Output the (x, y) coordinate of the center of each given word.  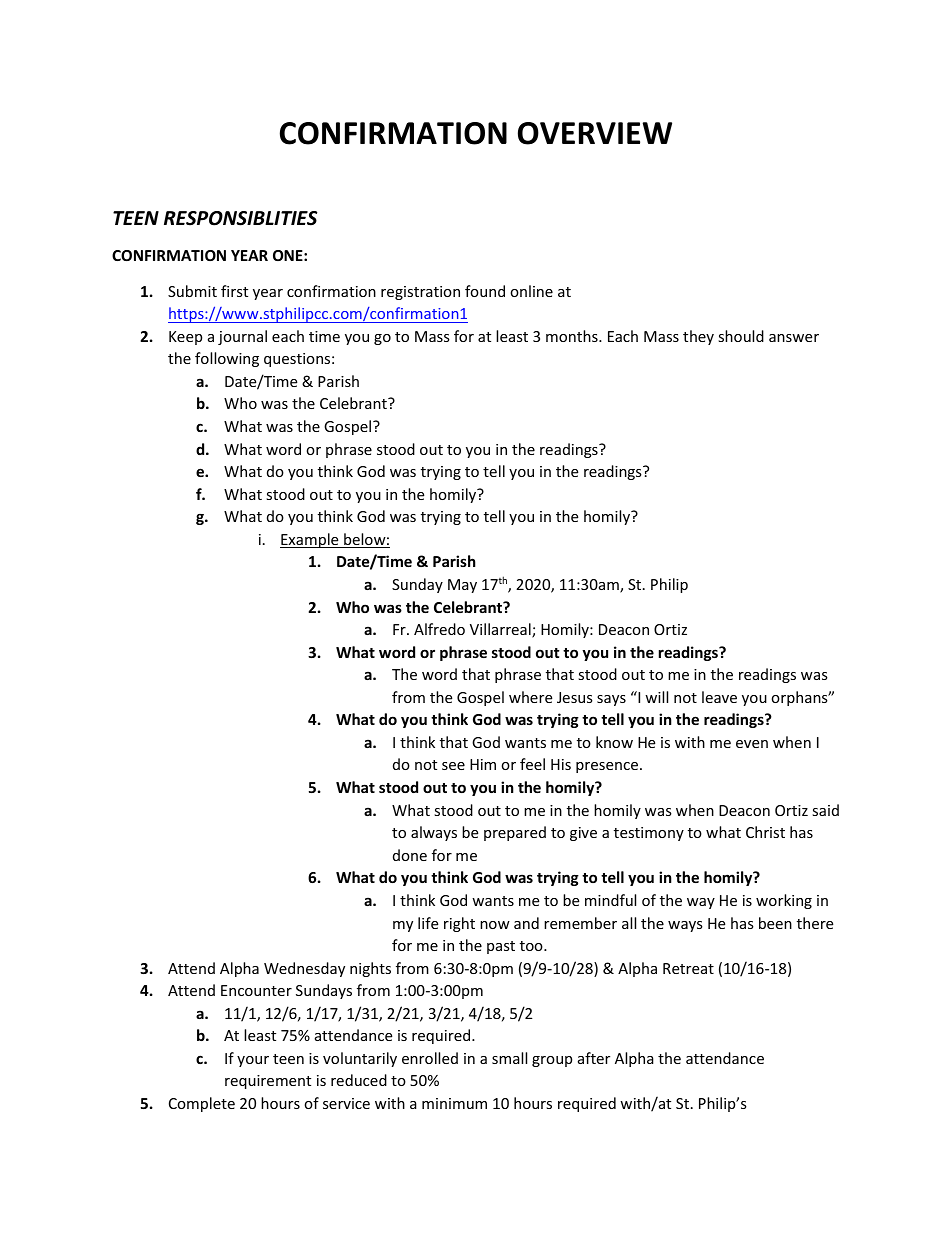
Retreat (688, 968)
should (741, 336)
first (234, 291)
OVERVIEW (595, 133)
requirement (268, 1082)
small (509, 1058)
